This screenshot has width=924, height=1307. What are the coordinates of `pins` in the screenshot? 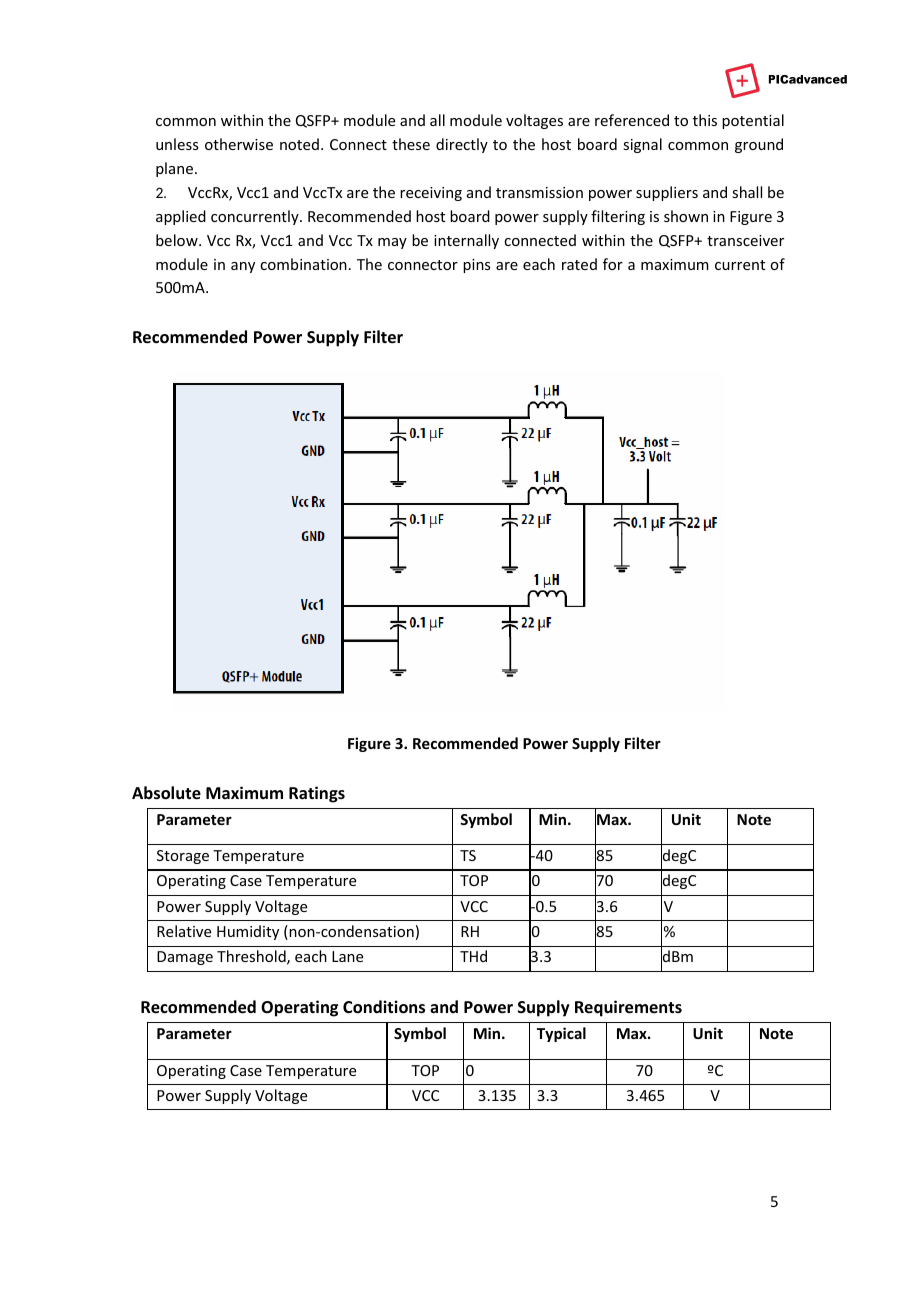 It's located at (476, 266).
